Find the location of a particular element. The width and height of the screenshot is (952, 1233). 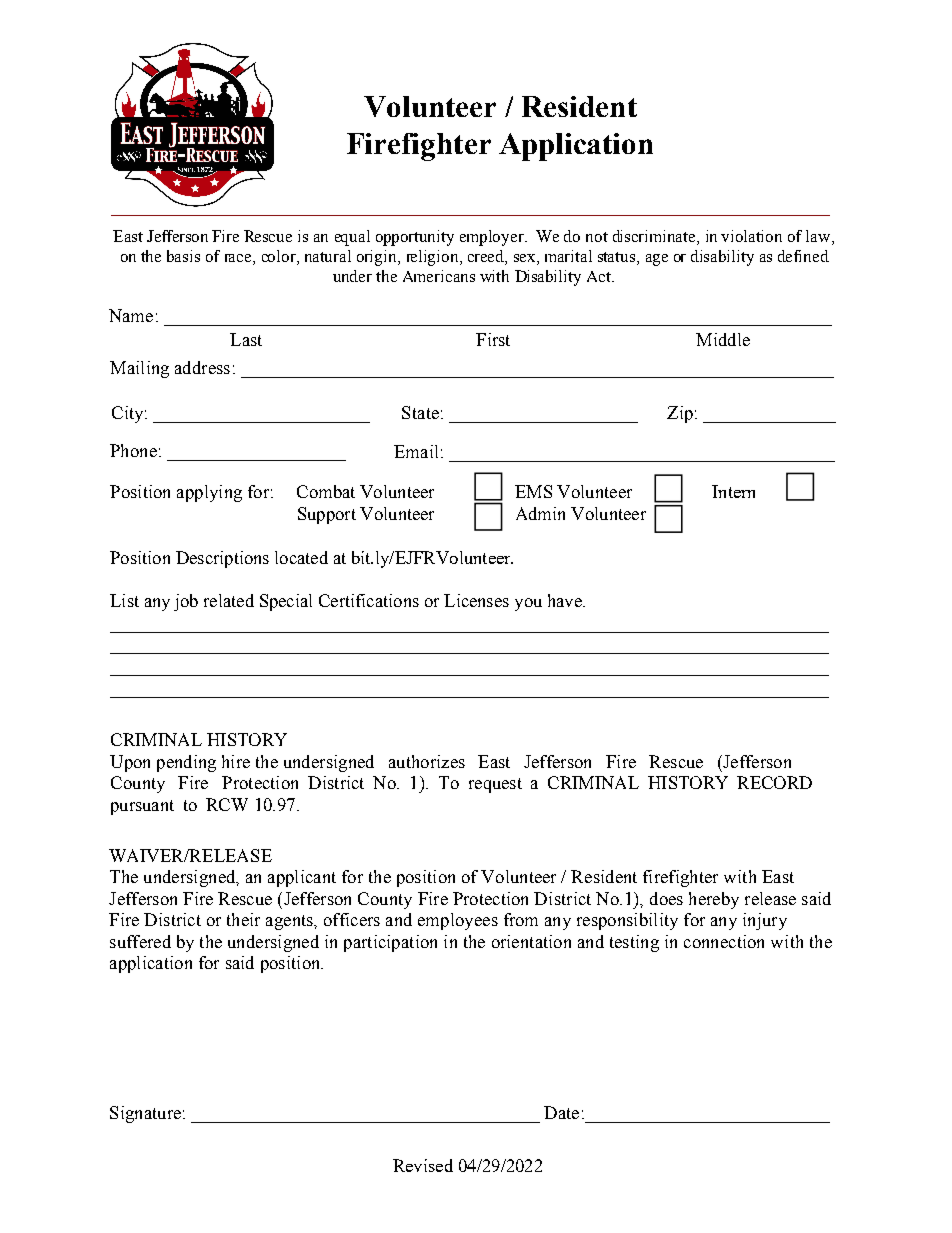

connection is located at coordinates (724, 941).
